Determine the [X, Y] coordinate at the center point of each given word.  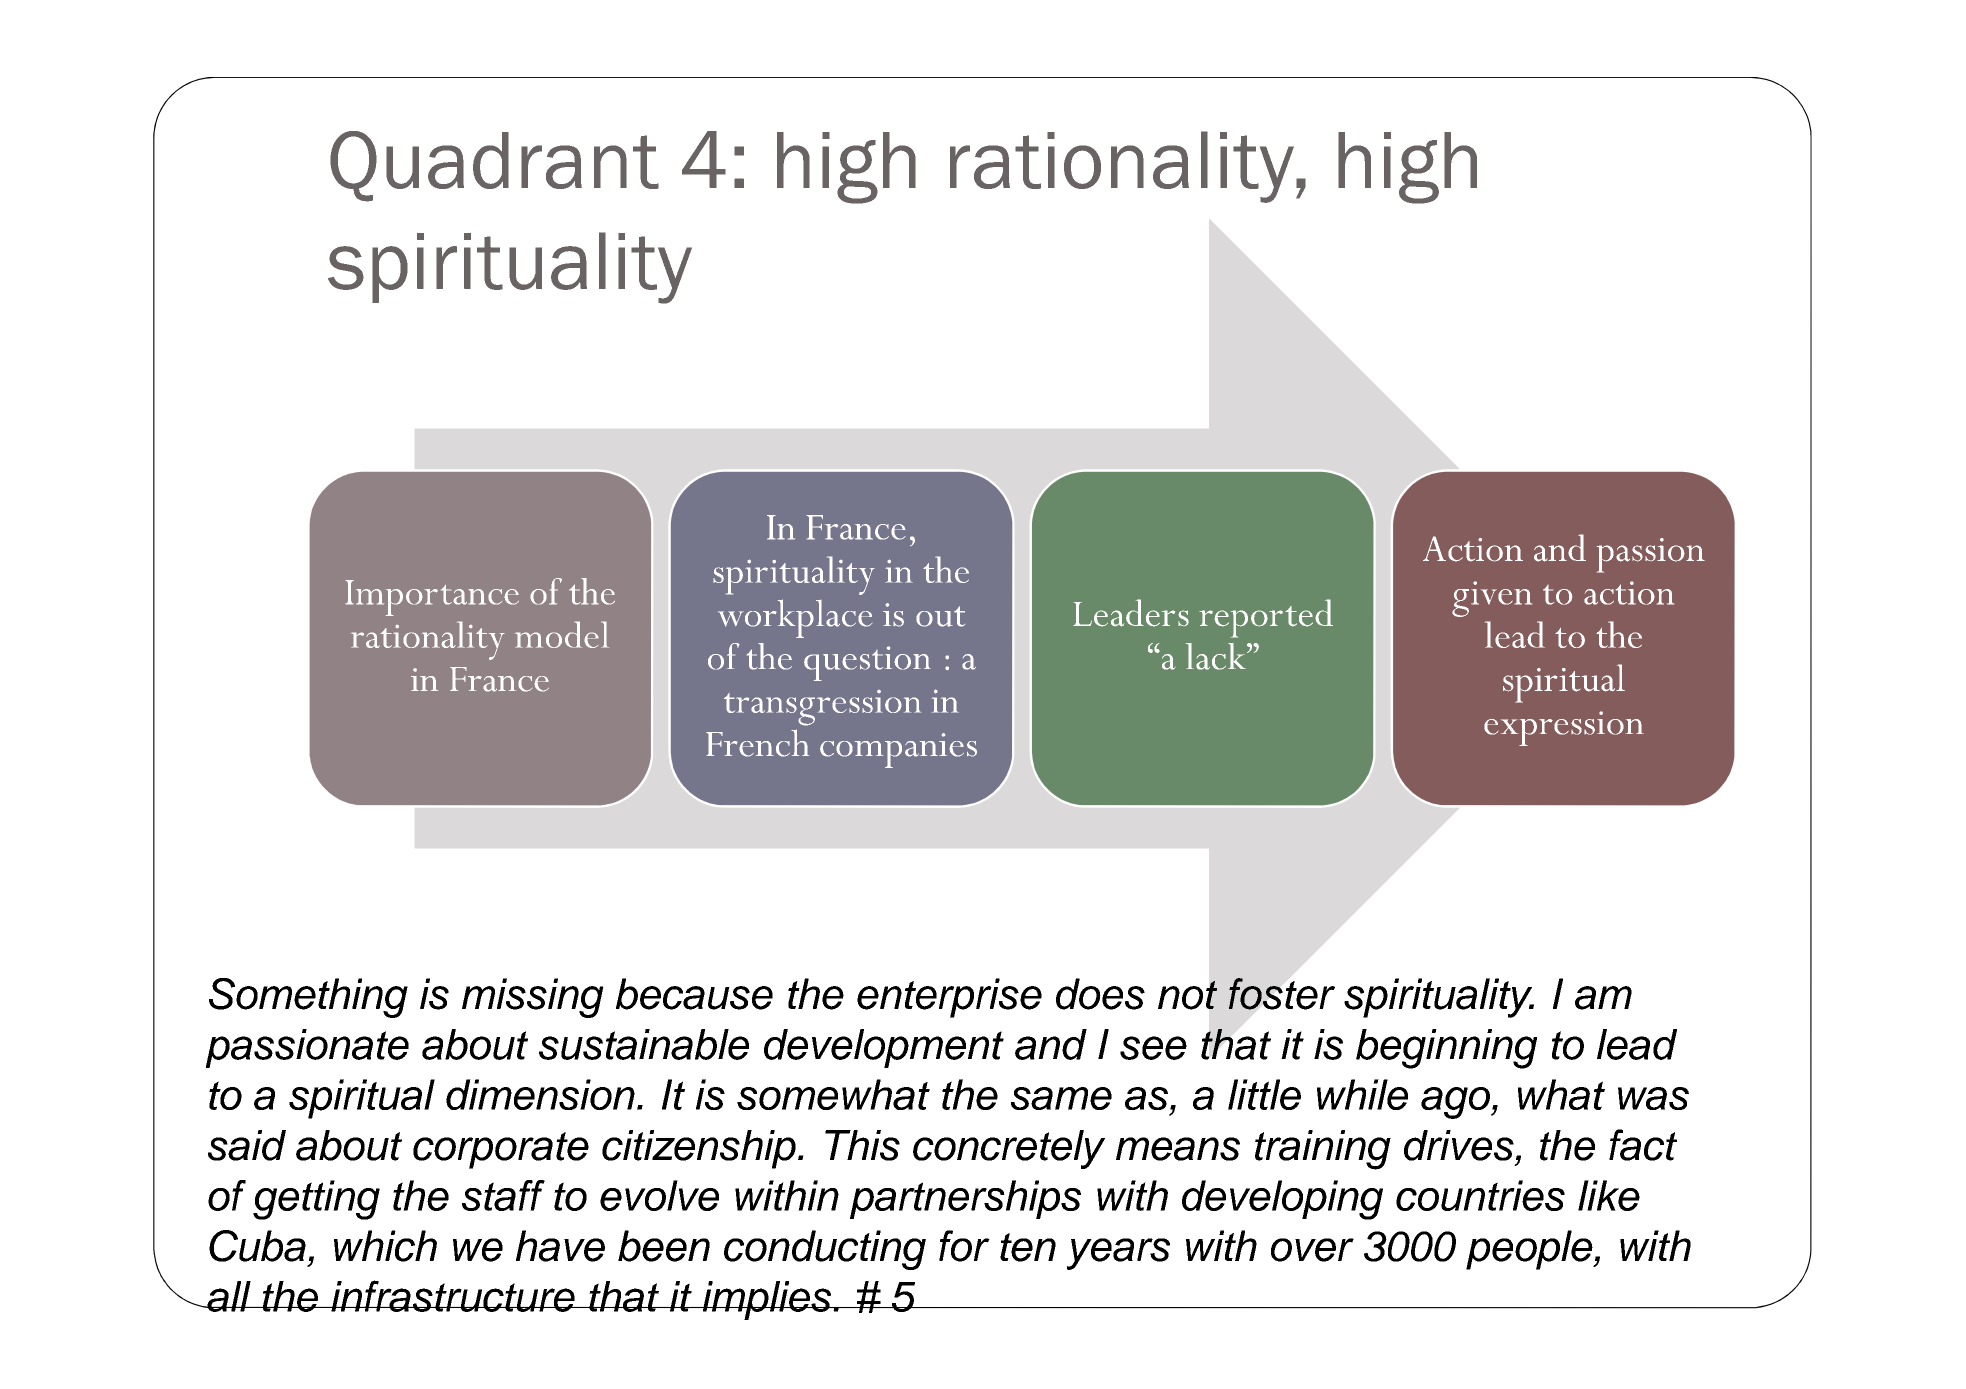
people [1530, 1250]
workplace [795, 618]
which [385, 1246]
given [1492, 599]
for [964, 1246]
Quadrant [494, 166]
